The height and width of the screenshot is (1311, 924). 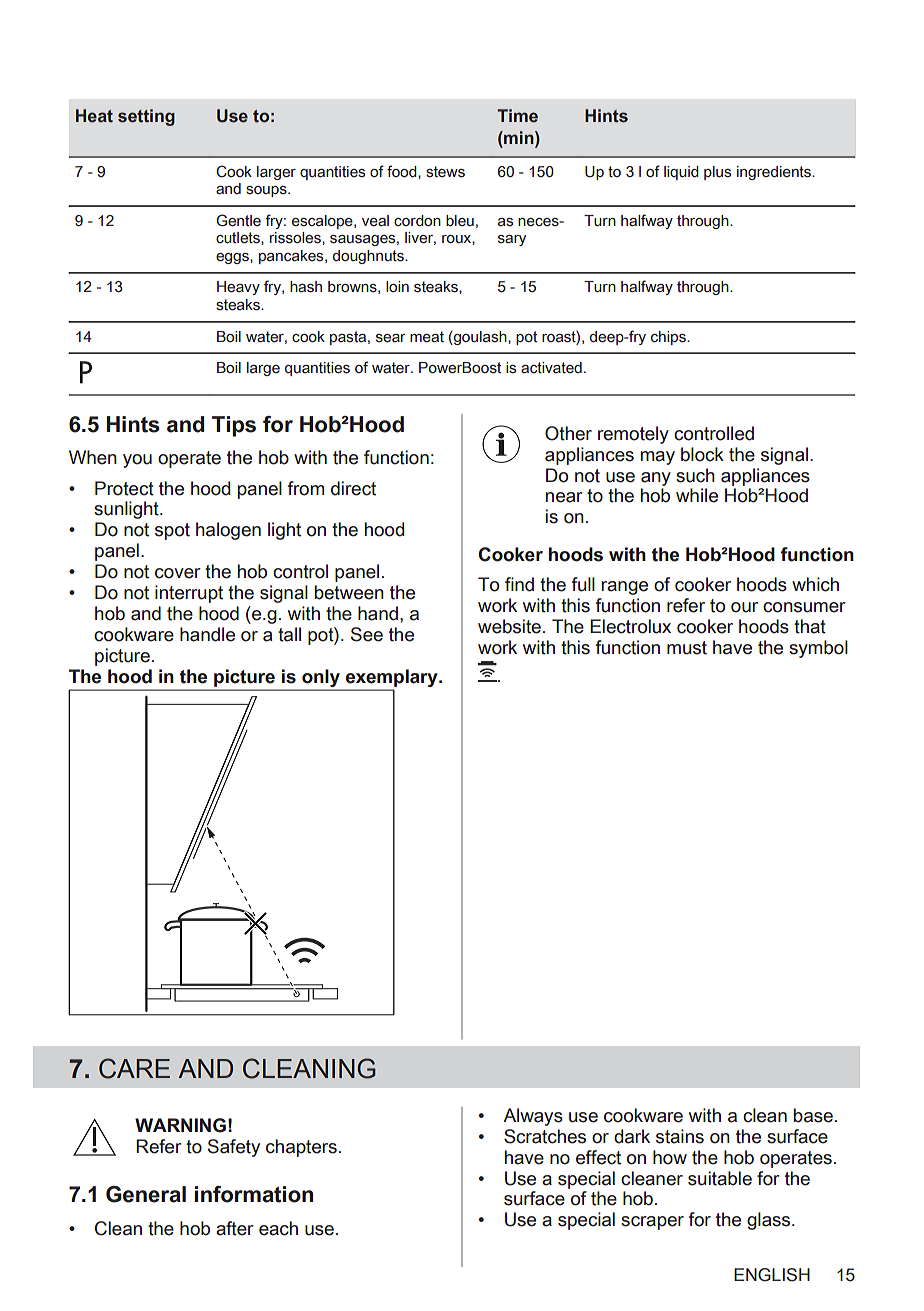 I want to click on setting, so click(x=146, y=117).
